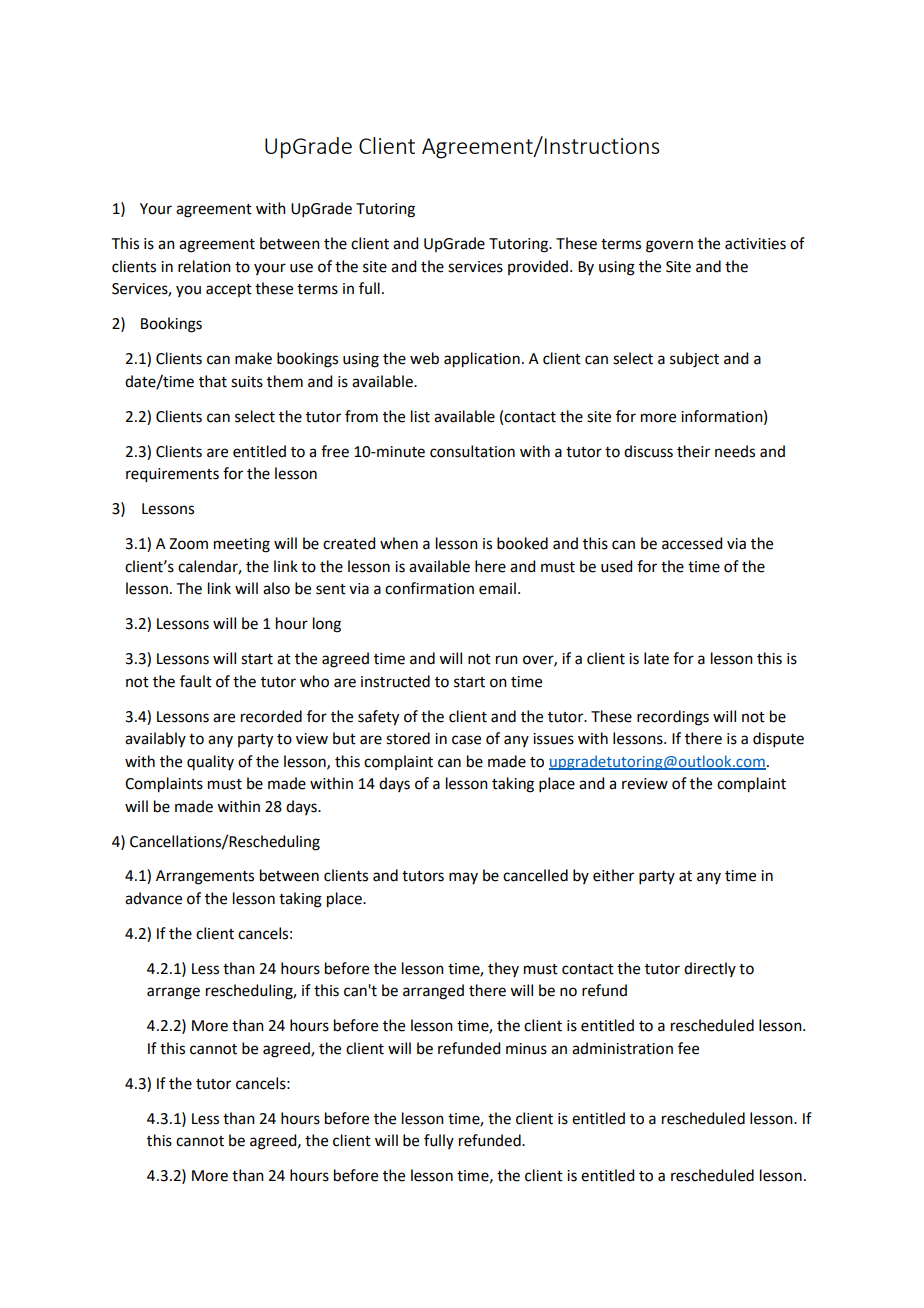 This screenshot has height=1308, width=924. Describe the element at coordinates (153, 898) in the screenshot. I see `advance` at that location.
